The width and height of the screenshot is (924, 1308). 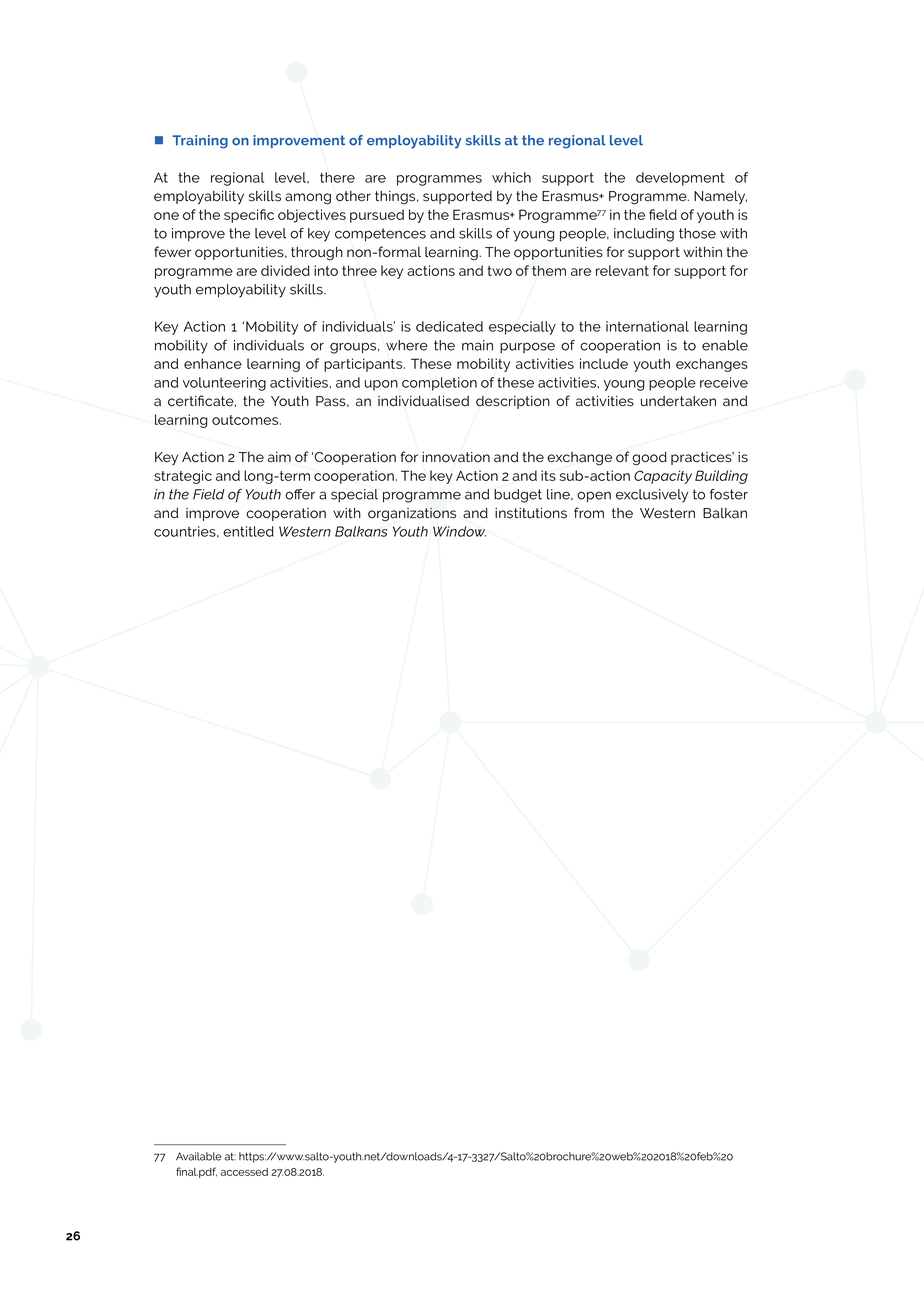 What do you see at coordinates (423, 401) in the screenshot?
I see `individualised` at bounding box center [423, 401].
